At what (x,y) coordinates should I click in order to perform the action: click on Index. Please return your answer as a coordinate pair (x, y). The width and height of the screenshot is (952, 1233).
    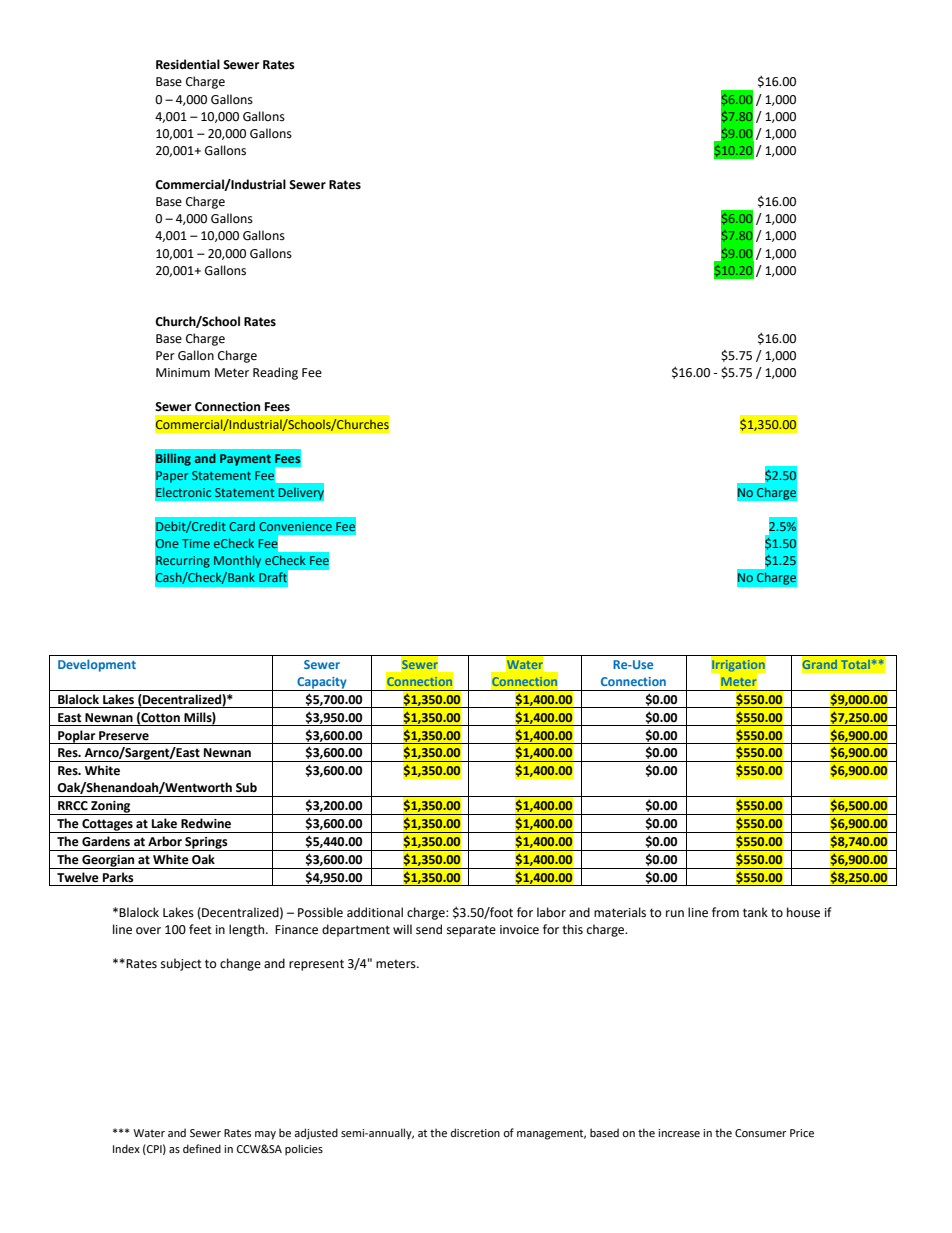
    Looking at the image, I should click on (126, 1148).
